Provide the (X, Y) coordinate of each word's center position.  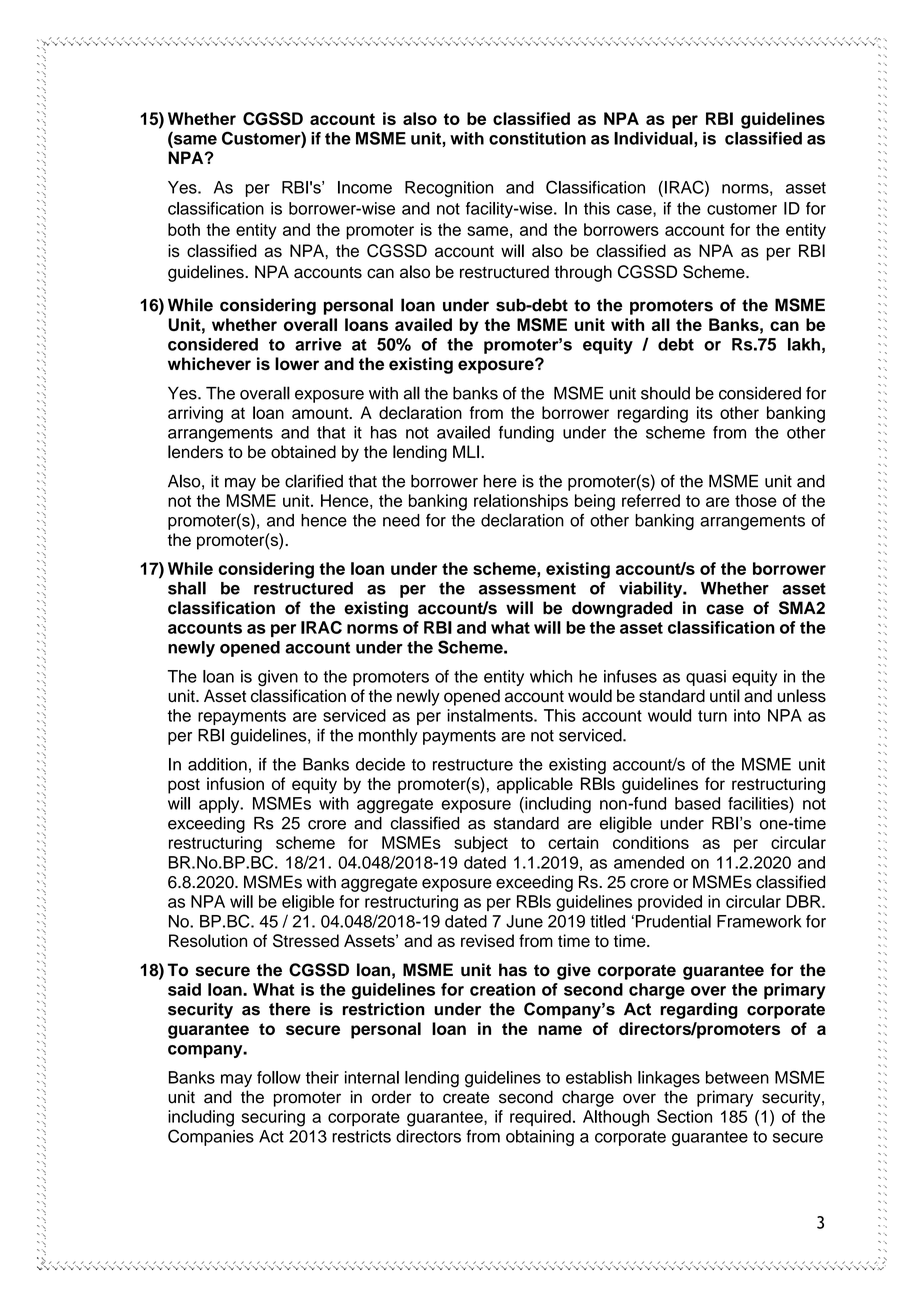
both (184, 229)
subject (481, 844)
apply (220, 805)
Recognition (449, 189)
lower (297, 364)
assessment (527, 589)
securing (273, 1118)
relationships (521, 502)
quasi (706, 678)
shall (187, 588)
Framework (759, 921)
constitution (537, 138)
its (705, 412)
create (466, 1098)
